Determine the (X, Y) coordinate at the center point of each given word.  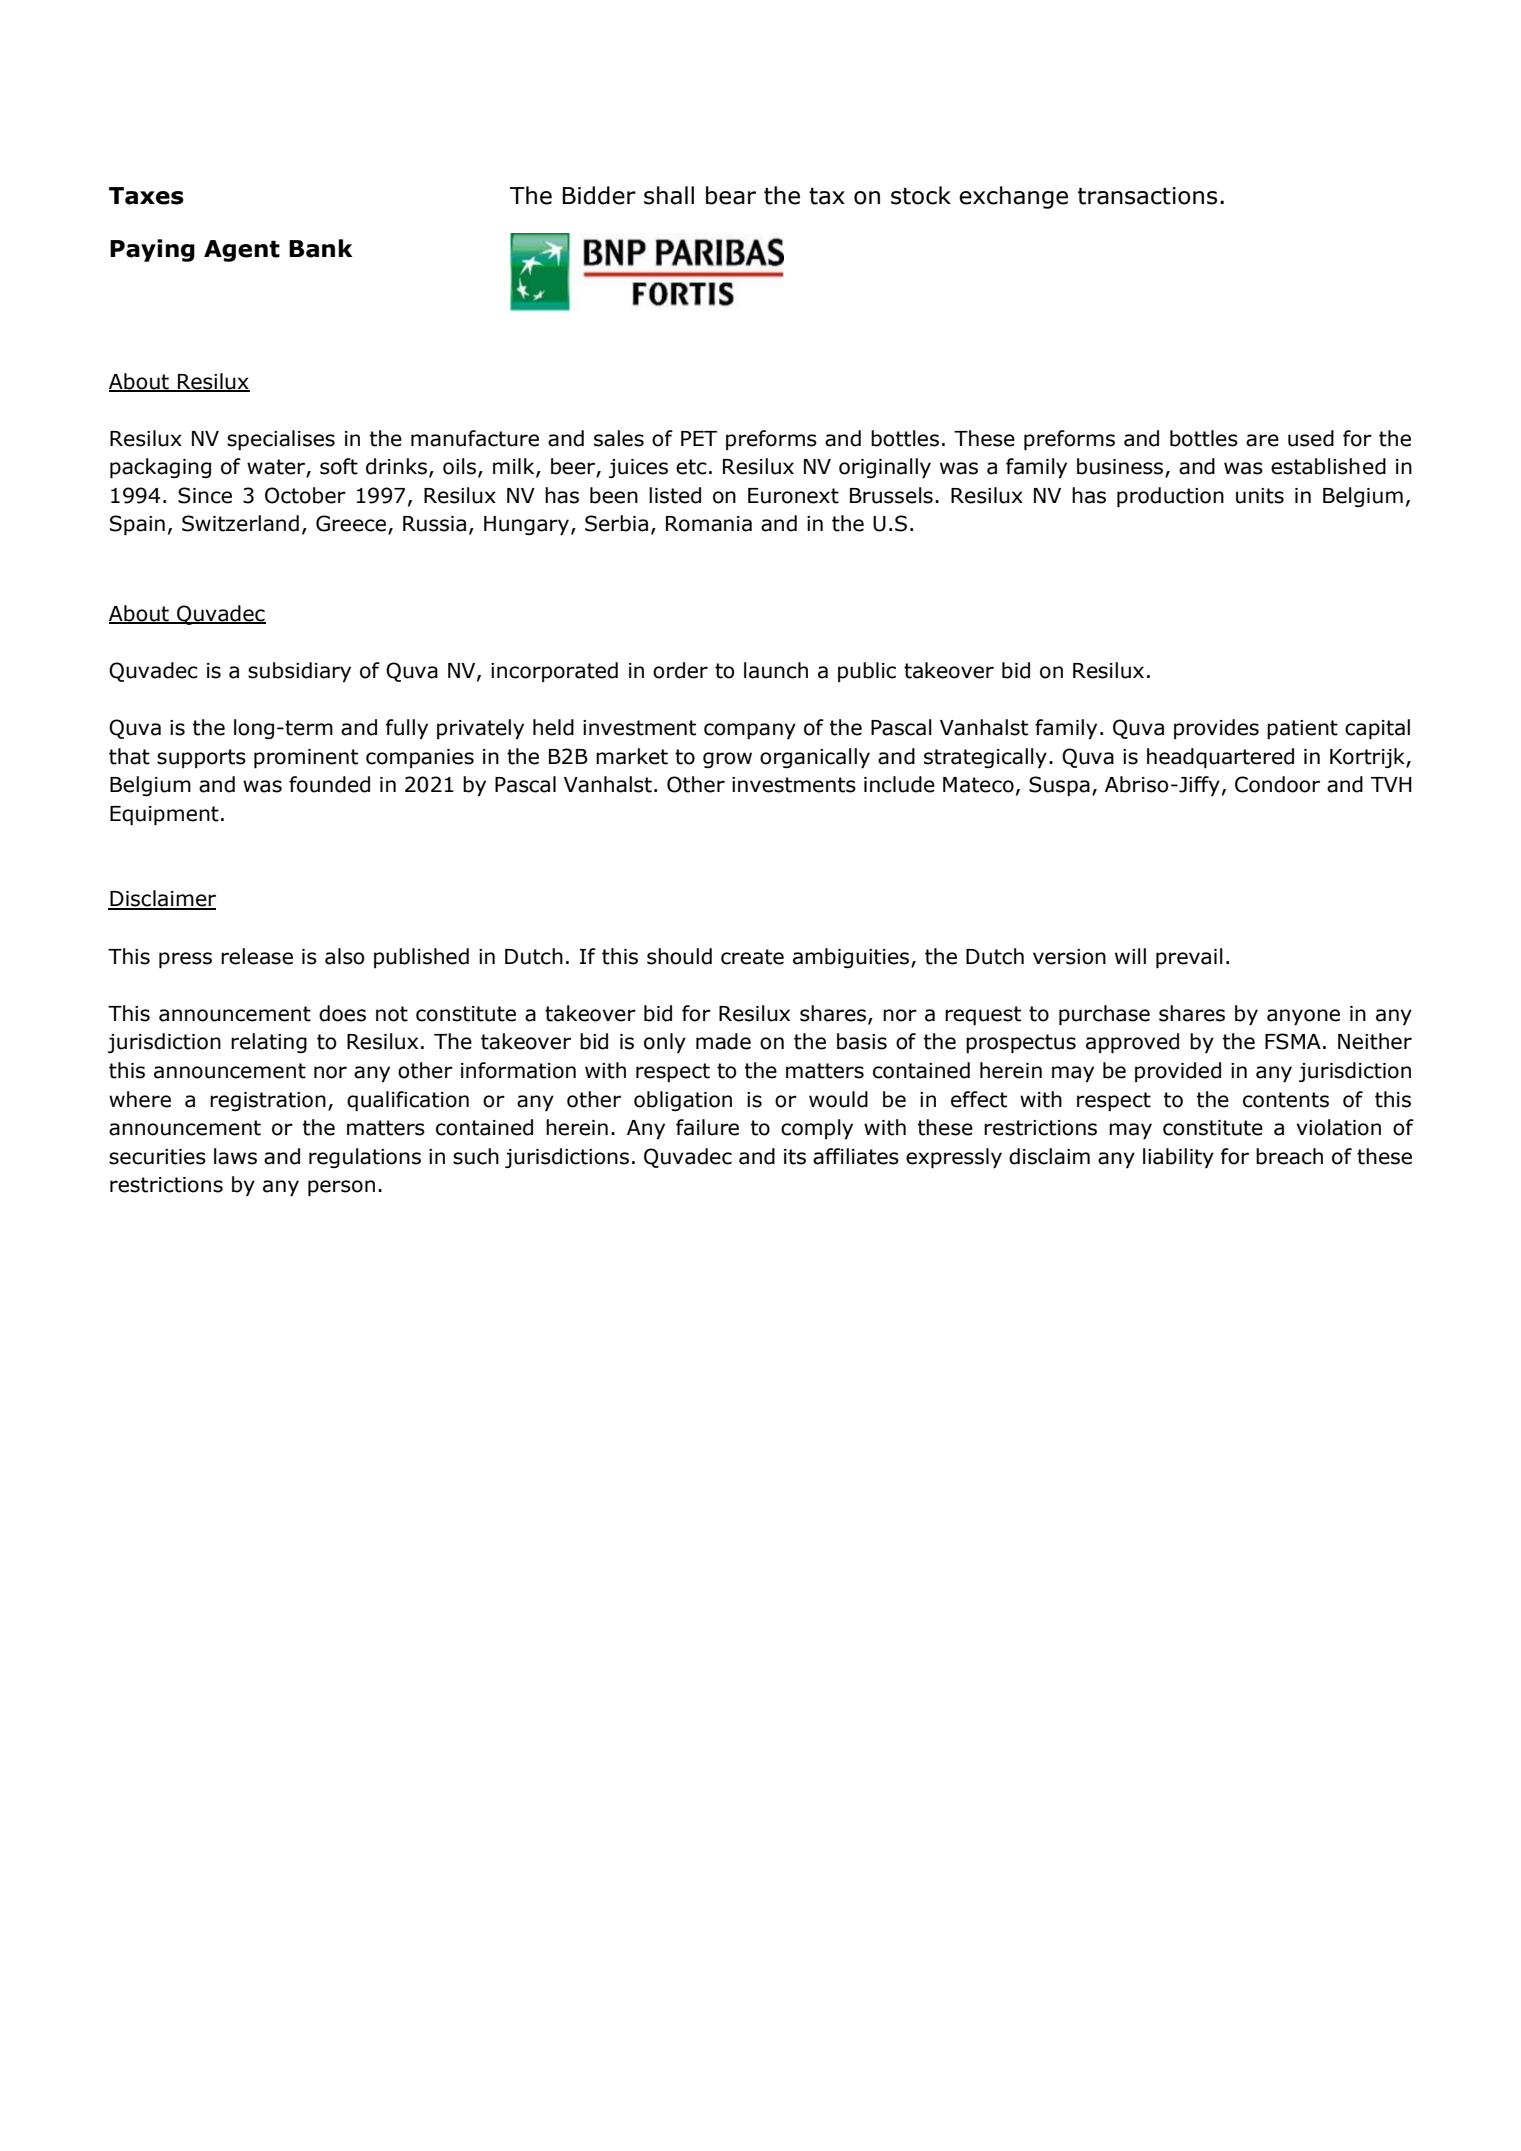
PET (699, 438)
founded (329, 784)
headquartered (1220, 758)
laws (235, 1156)
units (1260, 496)
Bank (320, 248)
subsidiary (299, 672)
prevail (1189, 958)
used (1311, 438)
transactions (1147, 196)
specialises (281, 440)
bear (731, 195)
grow (727, 760)
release (257, 956)
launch (776, 670)
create (752, 957)
